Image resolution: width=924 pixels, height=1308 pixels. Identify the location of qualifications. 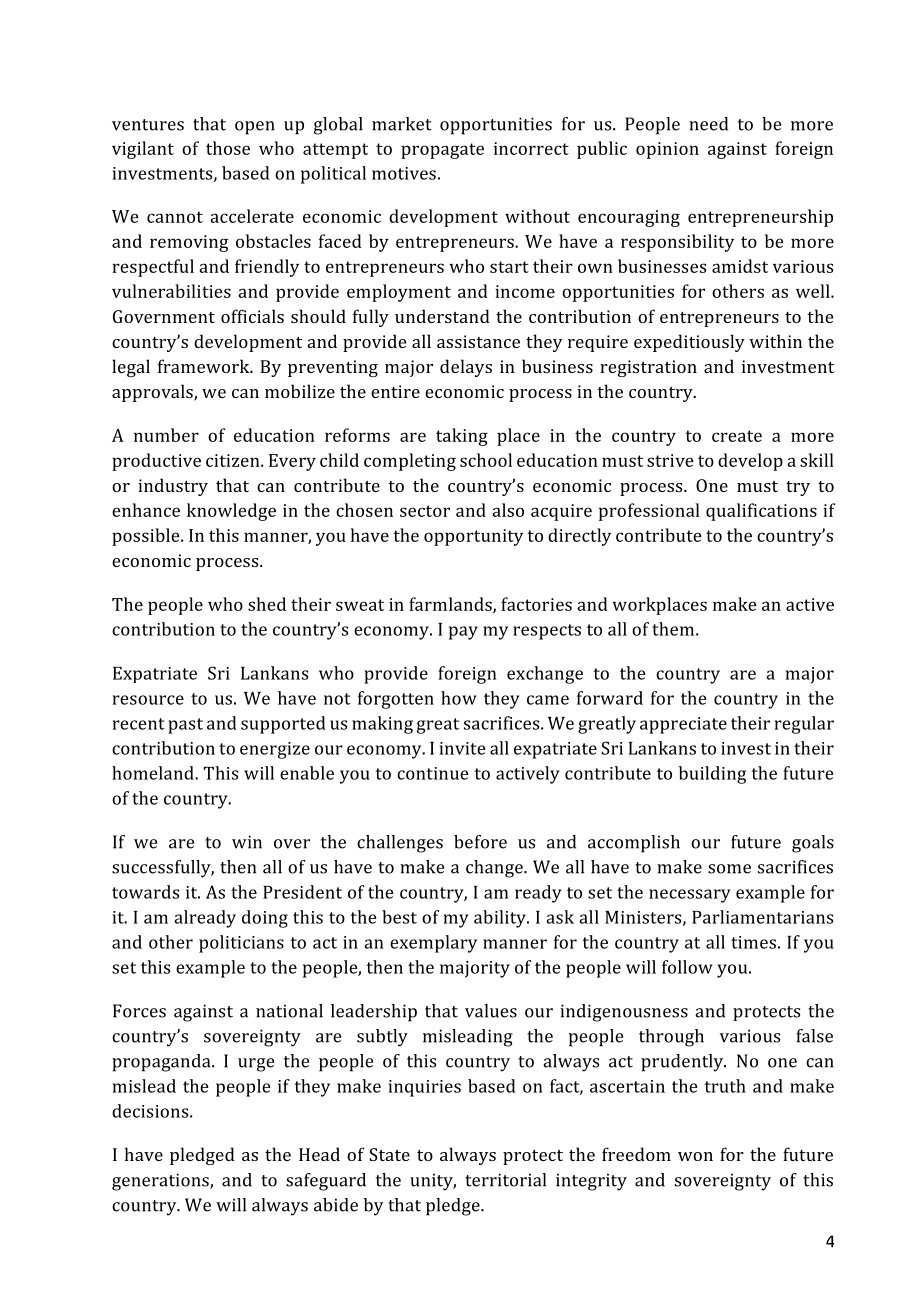
(761, 512).
